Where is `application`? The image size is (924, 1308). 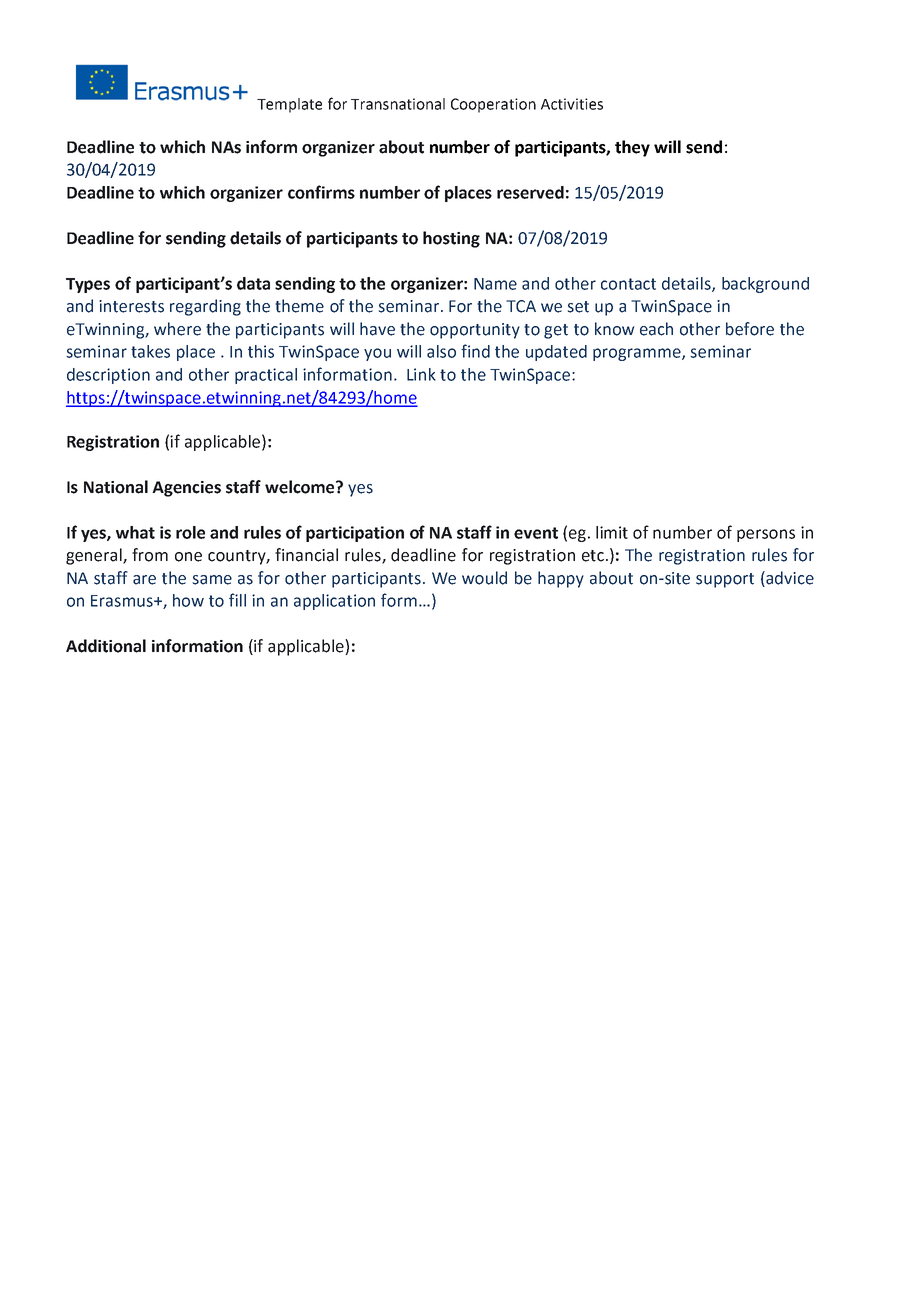 application is located at coordinates (334, 602).
